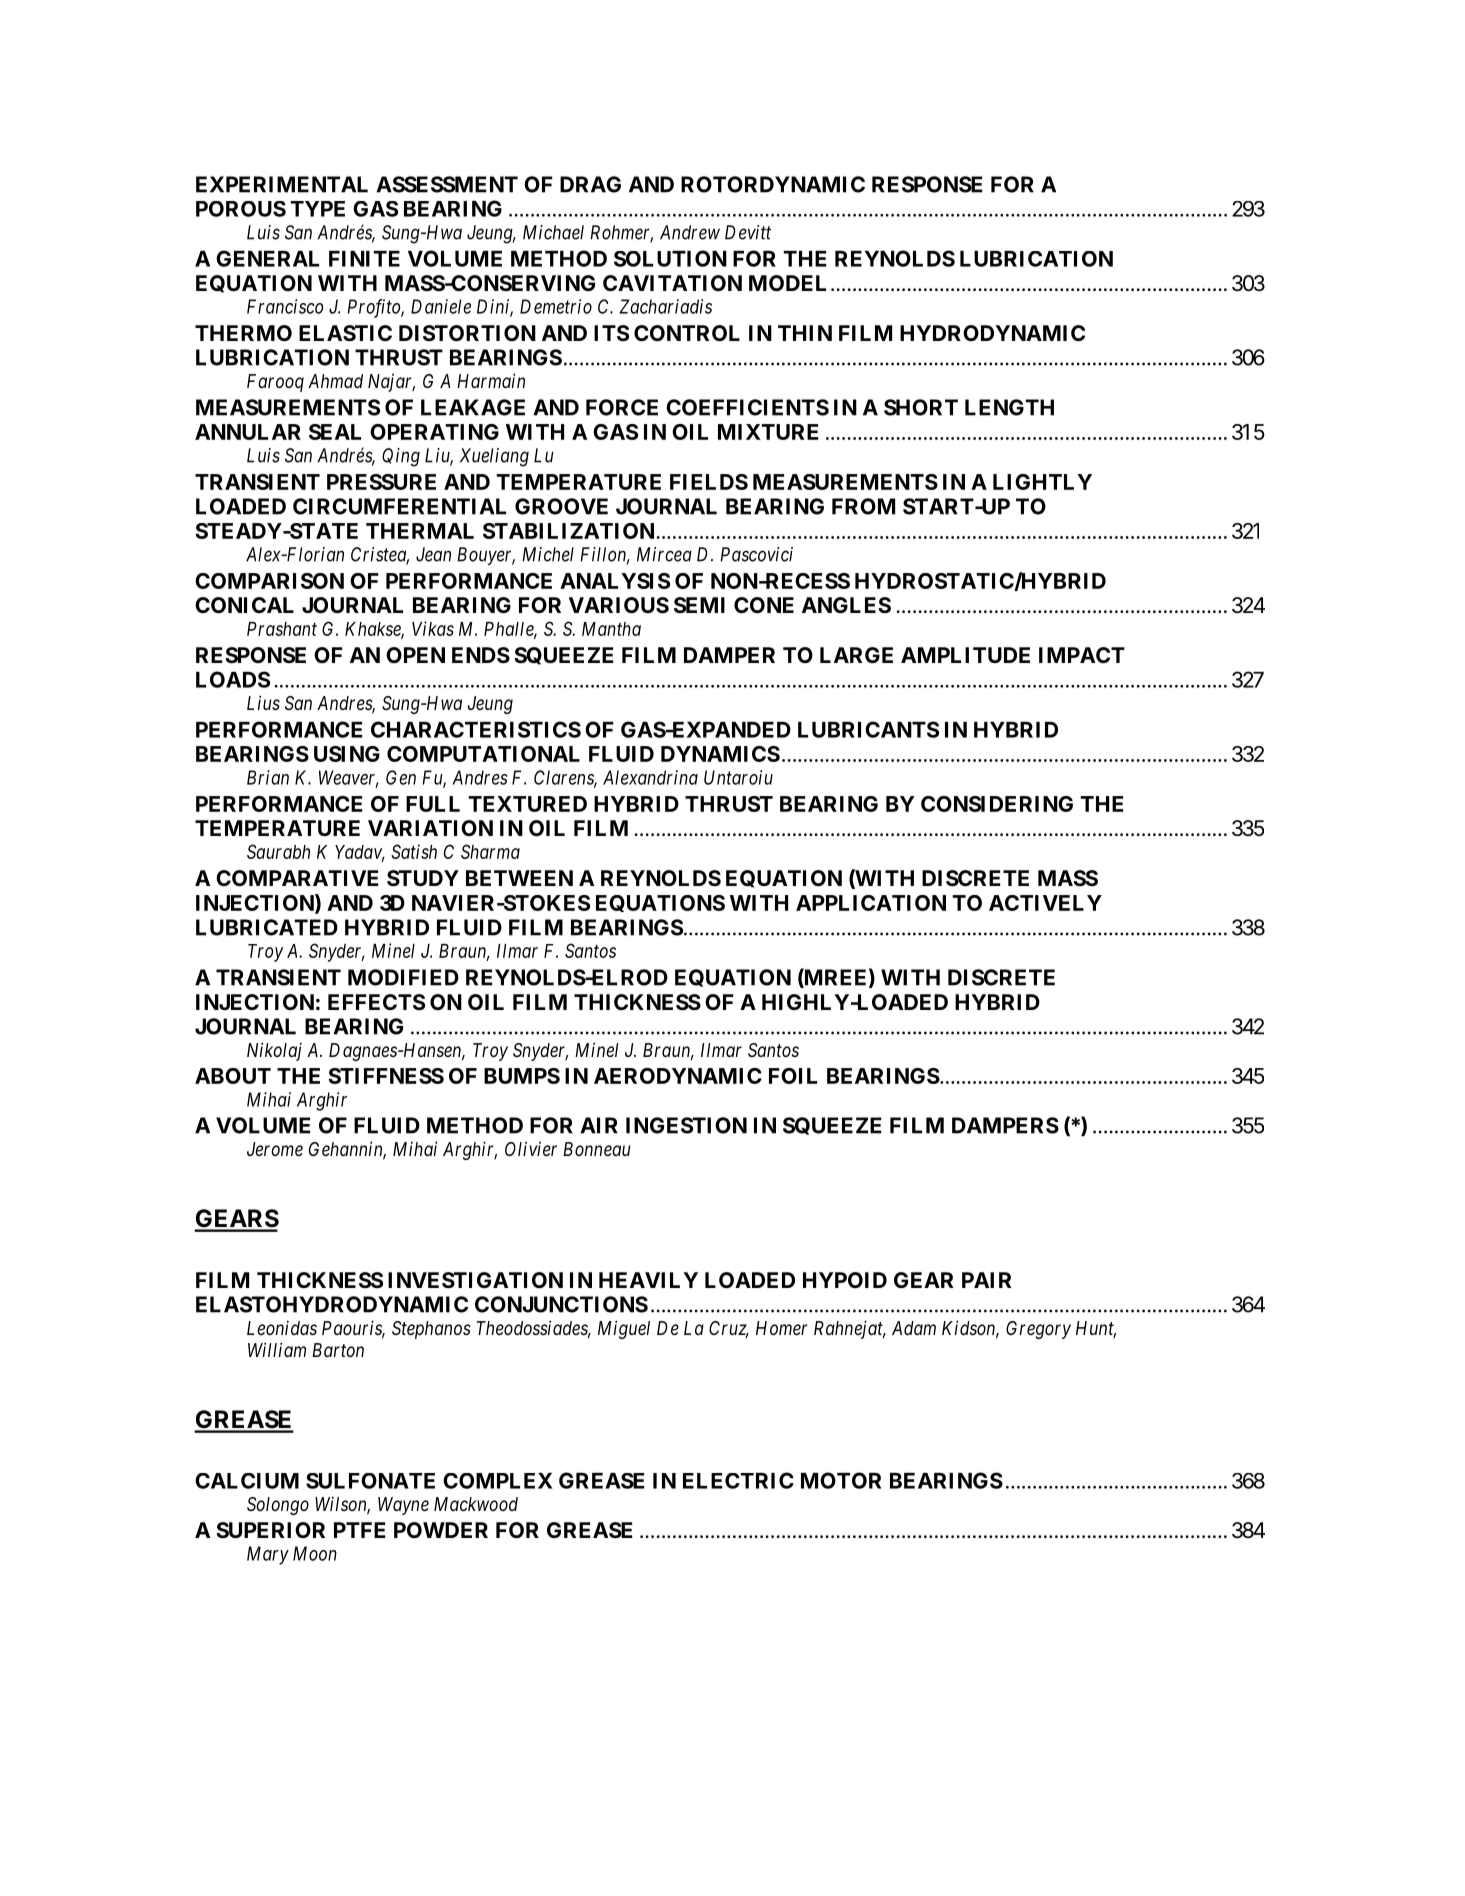  What do you see at coordinates (1045, 903) in the page?
I see `ACTIVELY` at bounding box center [1045, 903].
